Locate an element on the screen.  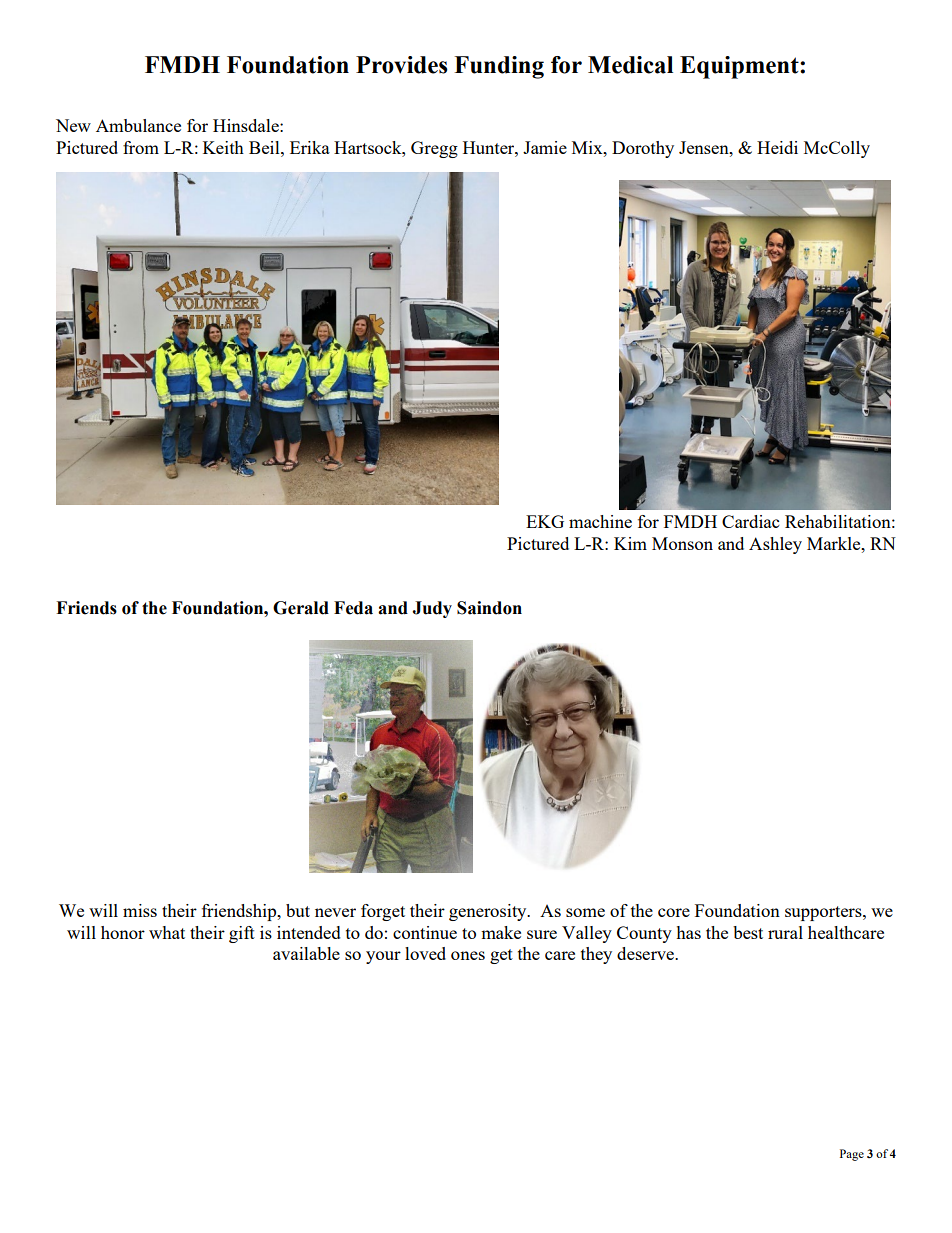
Funding is located at coordinates (499, 67).
